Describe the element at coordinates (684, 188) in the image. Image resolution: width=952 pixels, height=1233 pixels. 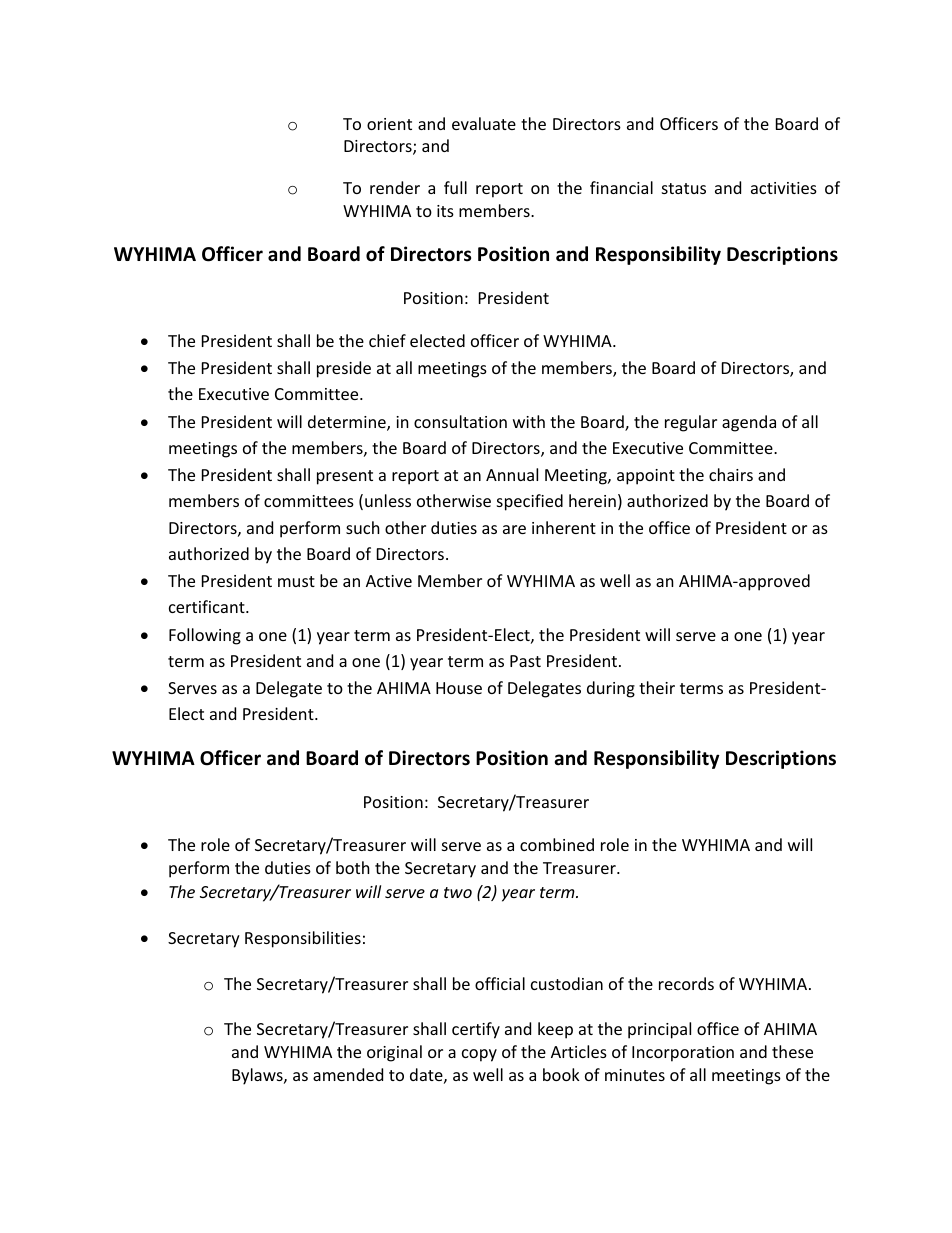
I see `status` at that location.
